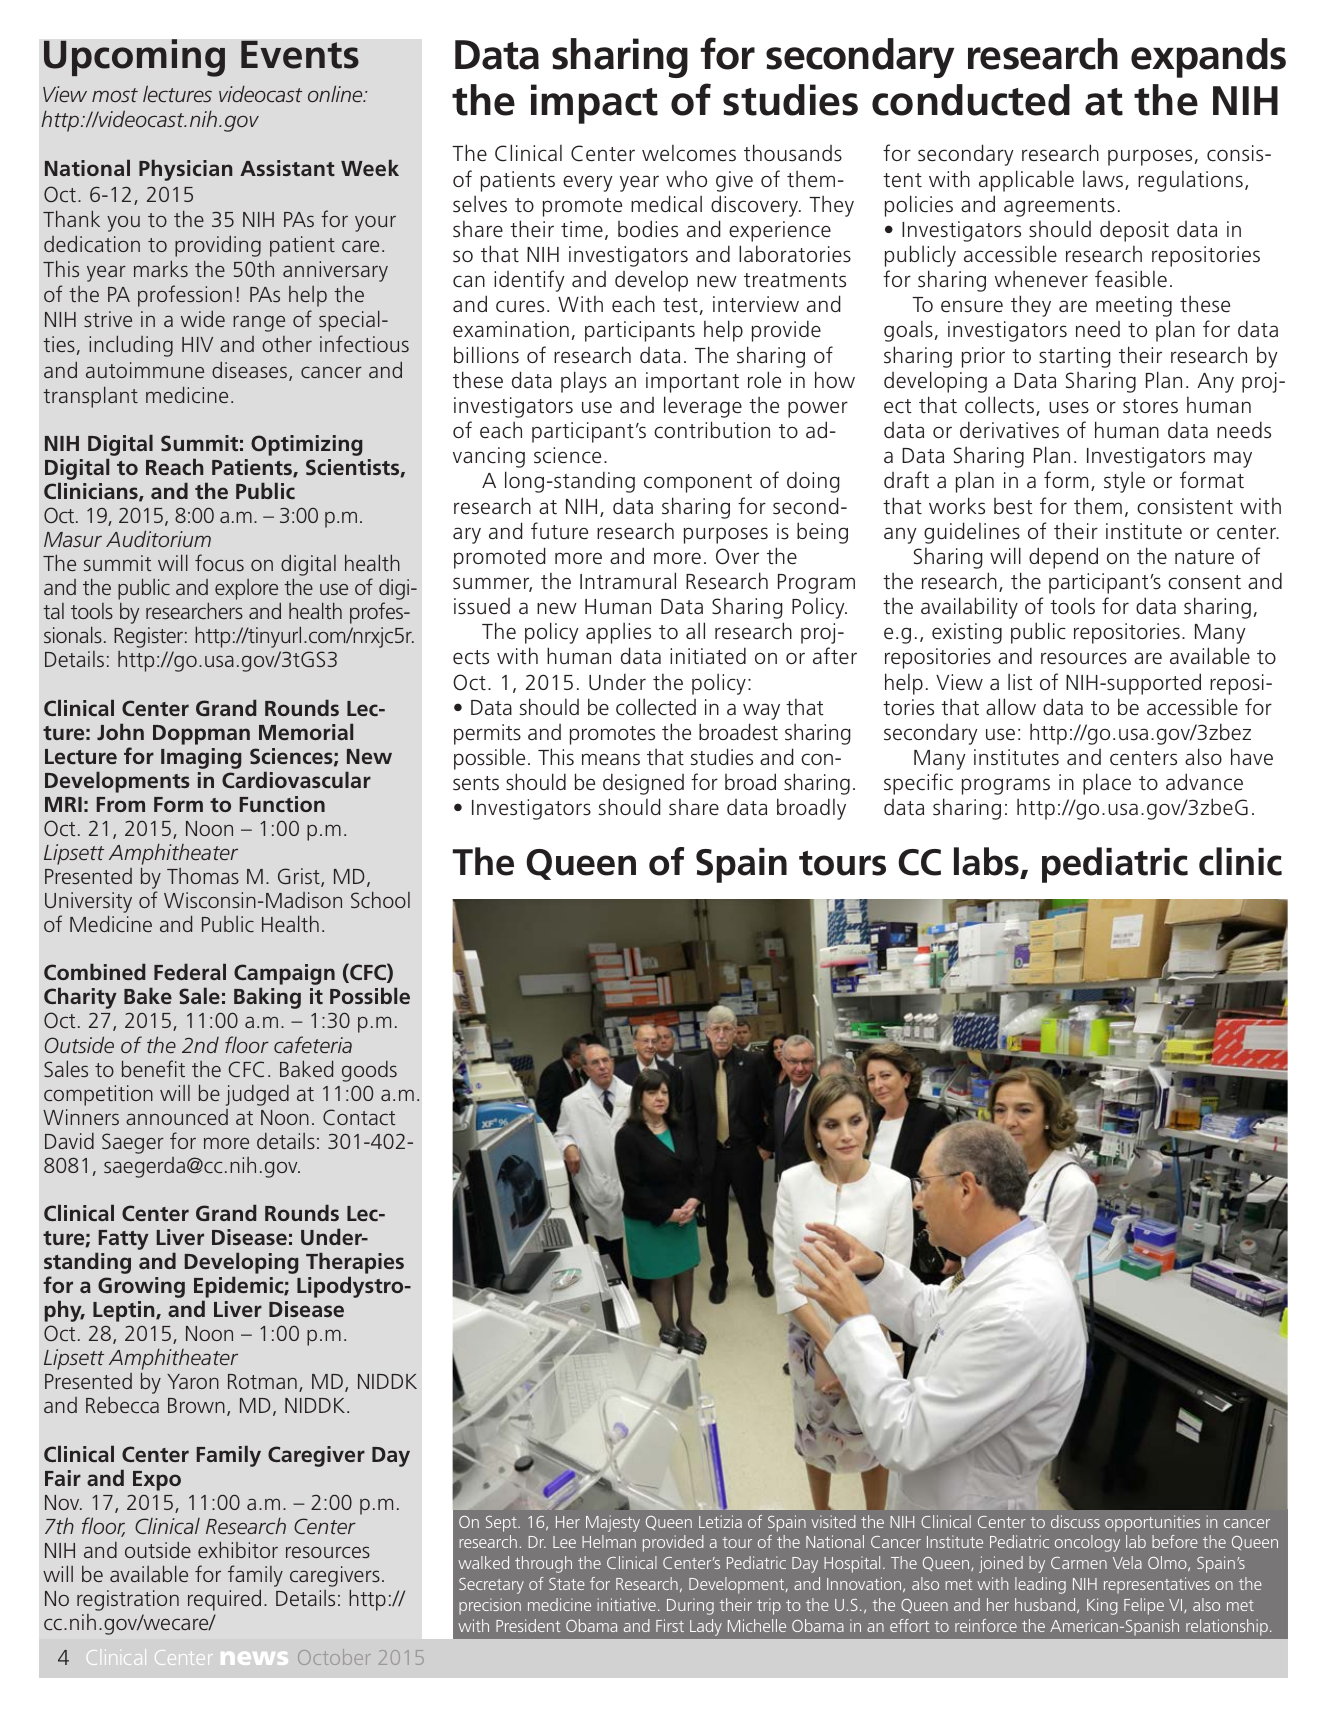 This screenshot has height=1717, width=1327. Describe the element at coordinates (141, 1287) in the screenshot. I see `Growing` at that location.
